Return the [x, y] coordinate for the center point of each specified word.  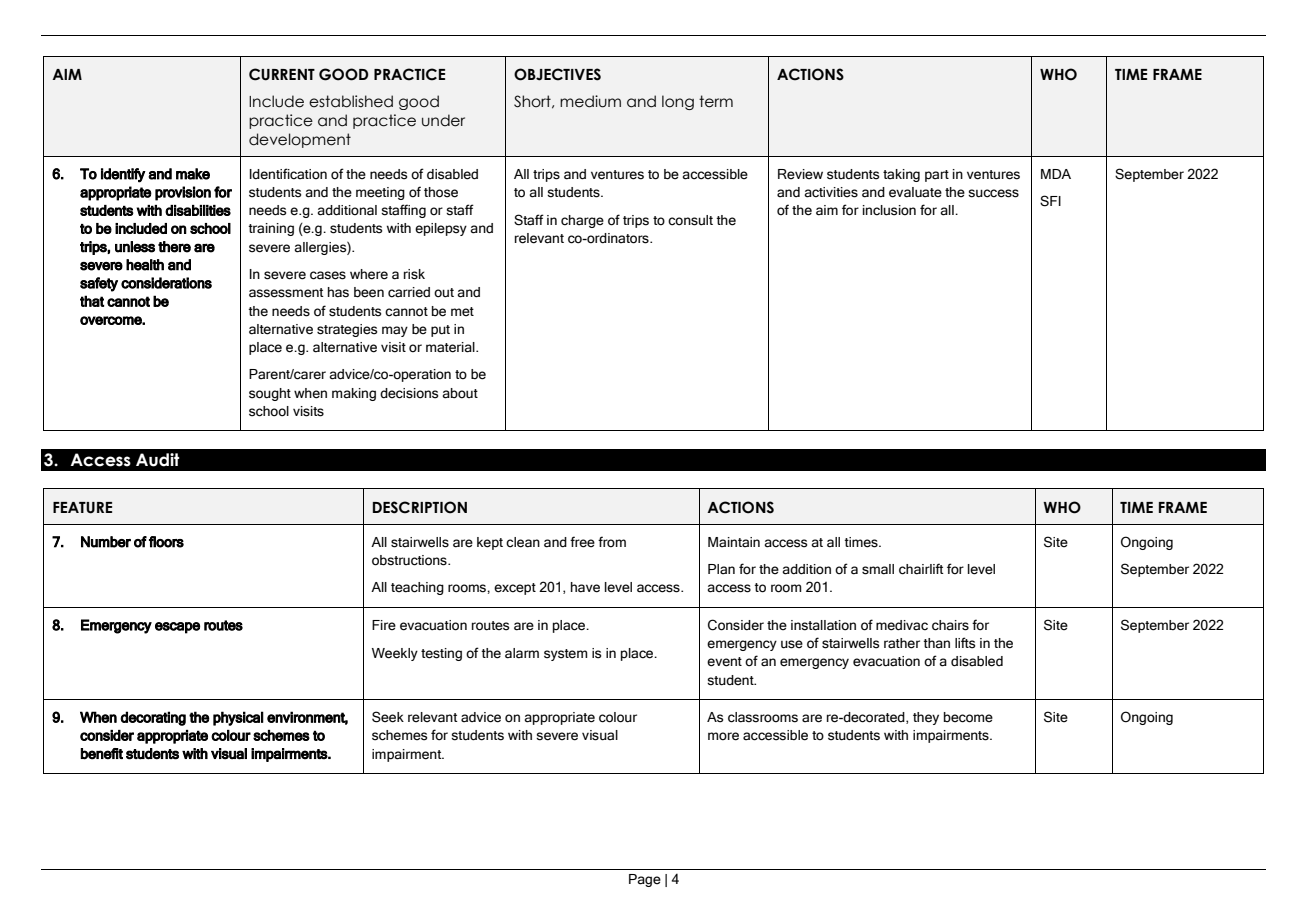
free [582, 542]
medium [590, 101]
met [462, 312]
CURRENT [282, 74]
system [566, 655]
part [937, 176]
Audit [157, 460]
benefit [101, 754]
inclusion [889, 210]
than [936, 643]
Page [645, 880]
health [145, 265]
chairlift [921, 569]
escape [177, 628]
